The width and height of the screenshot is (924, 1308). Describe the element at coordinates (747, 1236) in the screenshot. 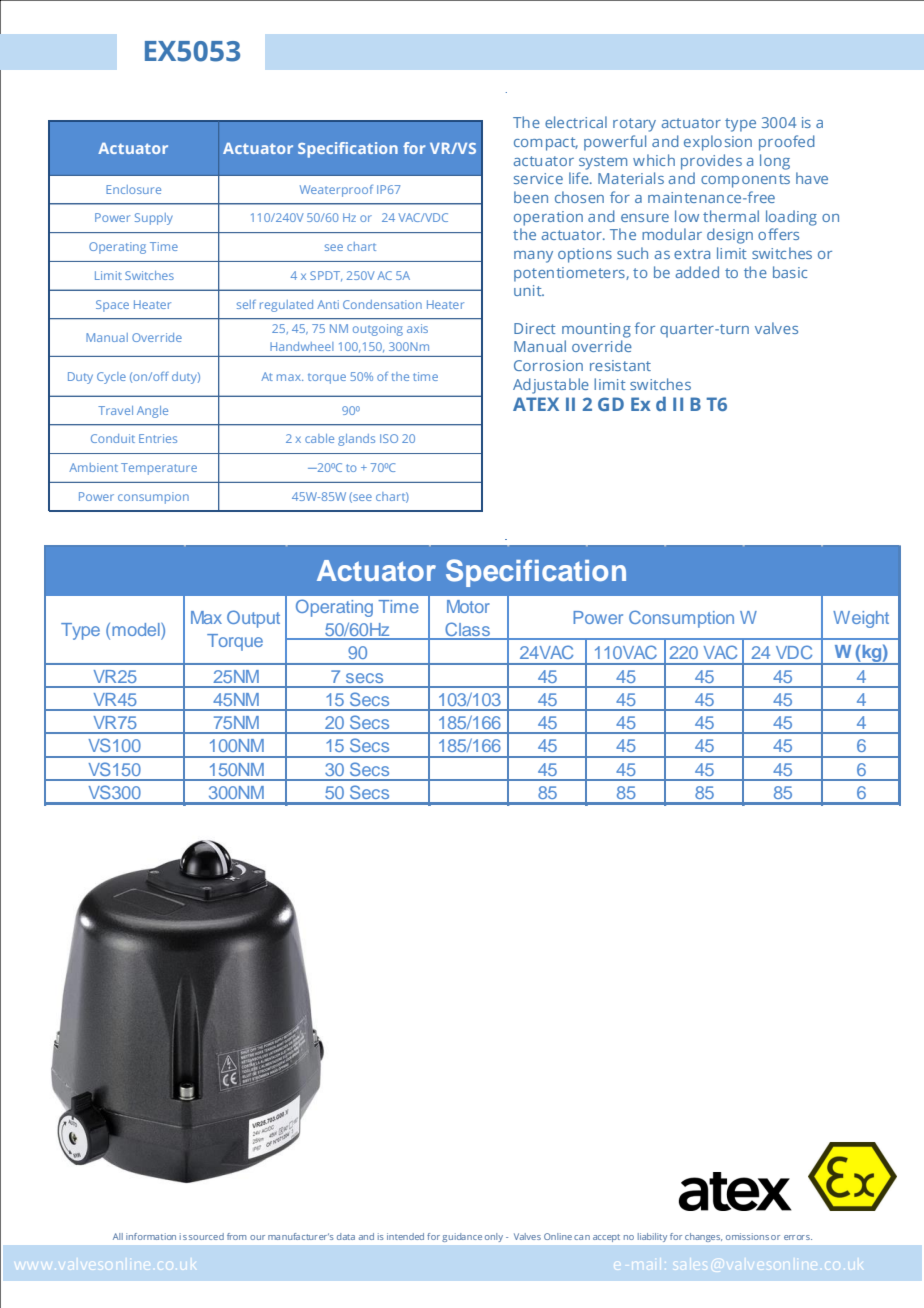

I see `omissions` at that location.
